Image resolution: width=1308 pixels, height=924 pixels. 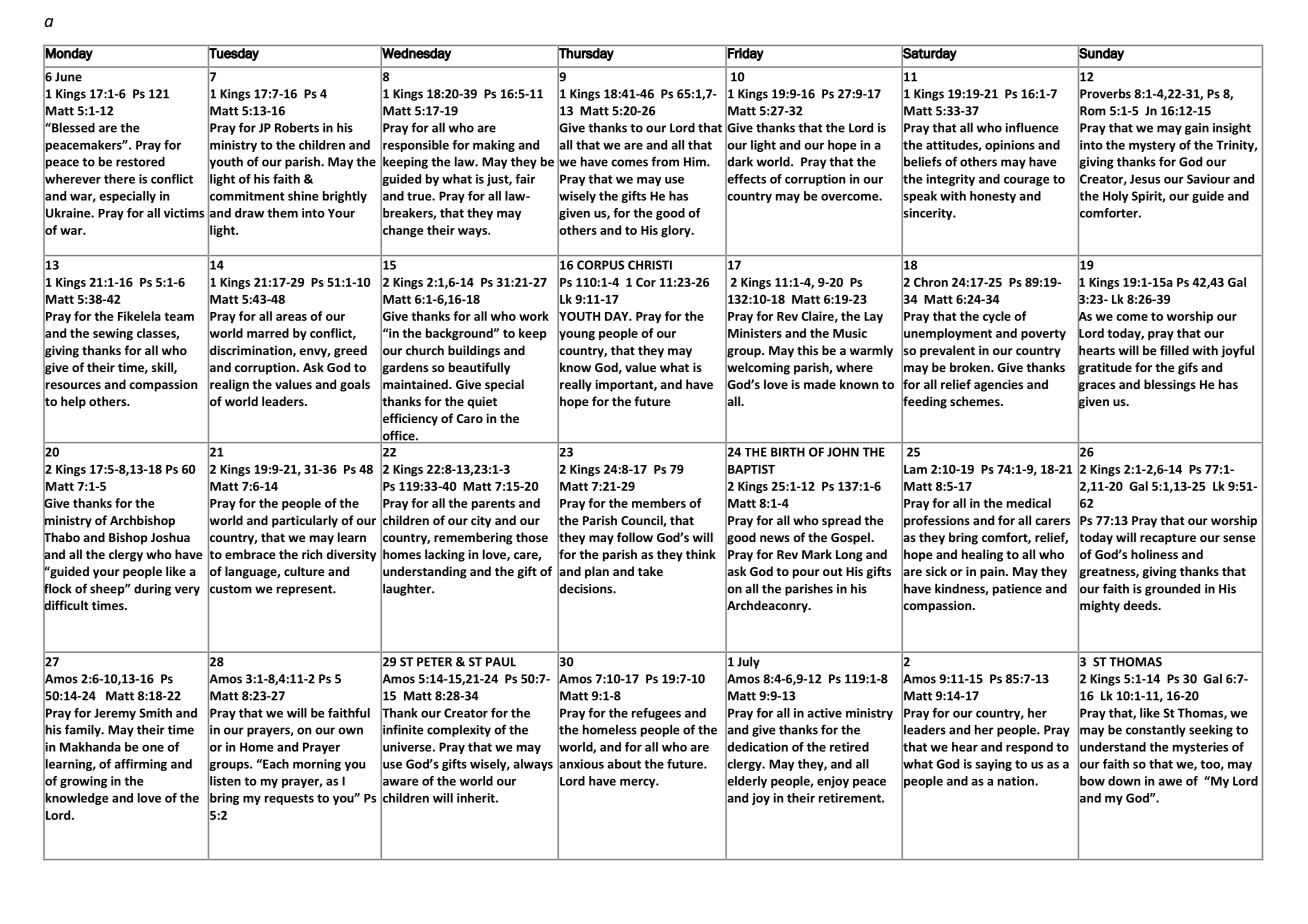 What do you see at coordinates (1032, 127) in the document?
I see `influence` at bounding box center [1032, 127].
